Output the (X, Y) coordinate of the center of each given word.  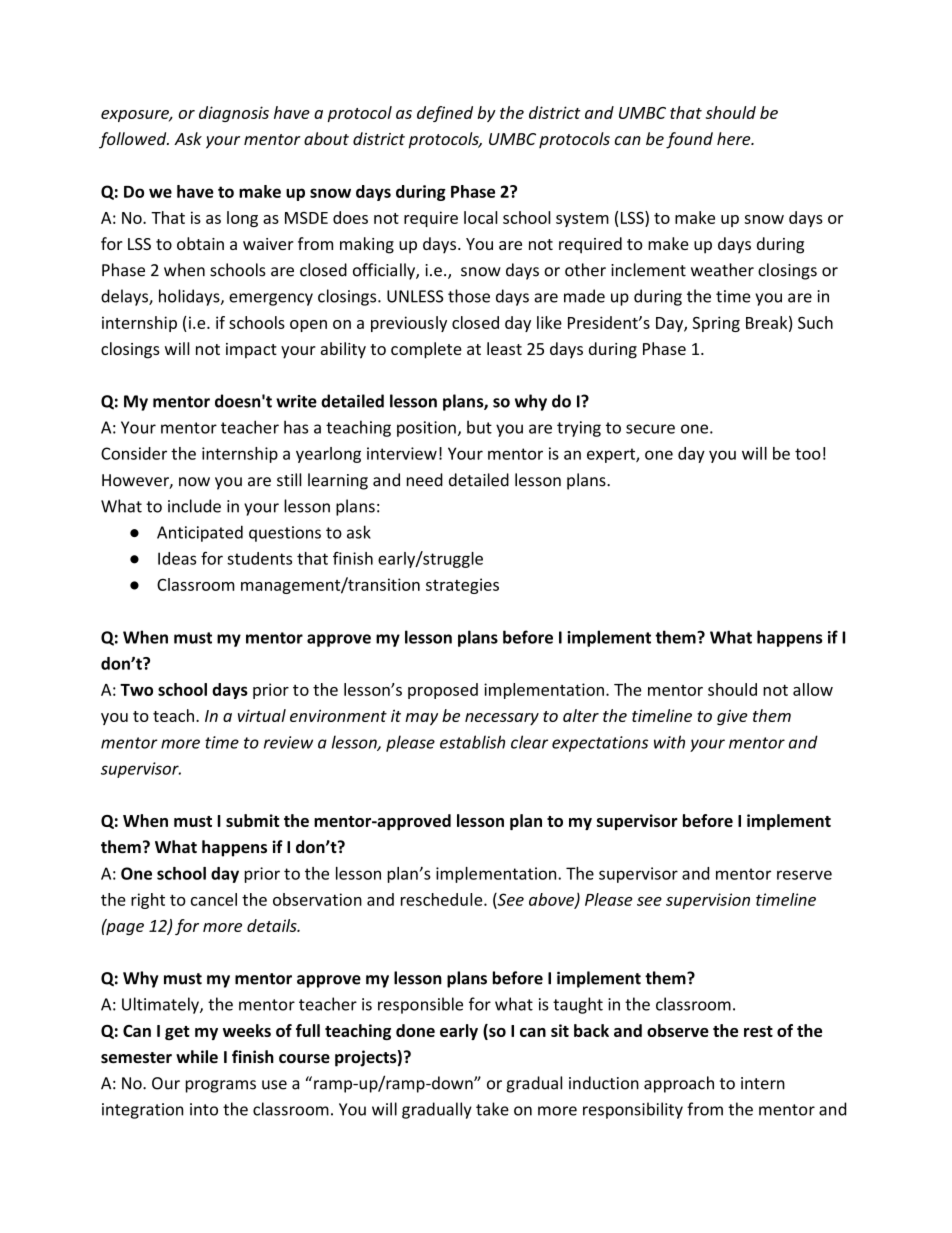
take (492, 1109)
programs (221, 1086)
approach (679, 1084)
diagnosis (234, 114)
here (735, 138)
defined (445, 114)
